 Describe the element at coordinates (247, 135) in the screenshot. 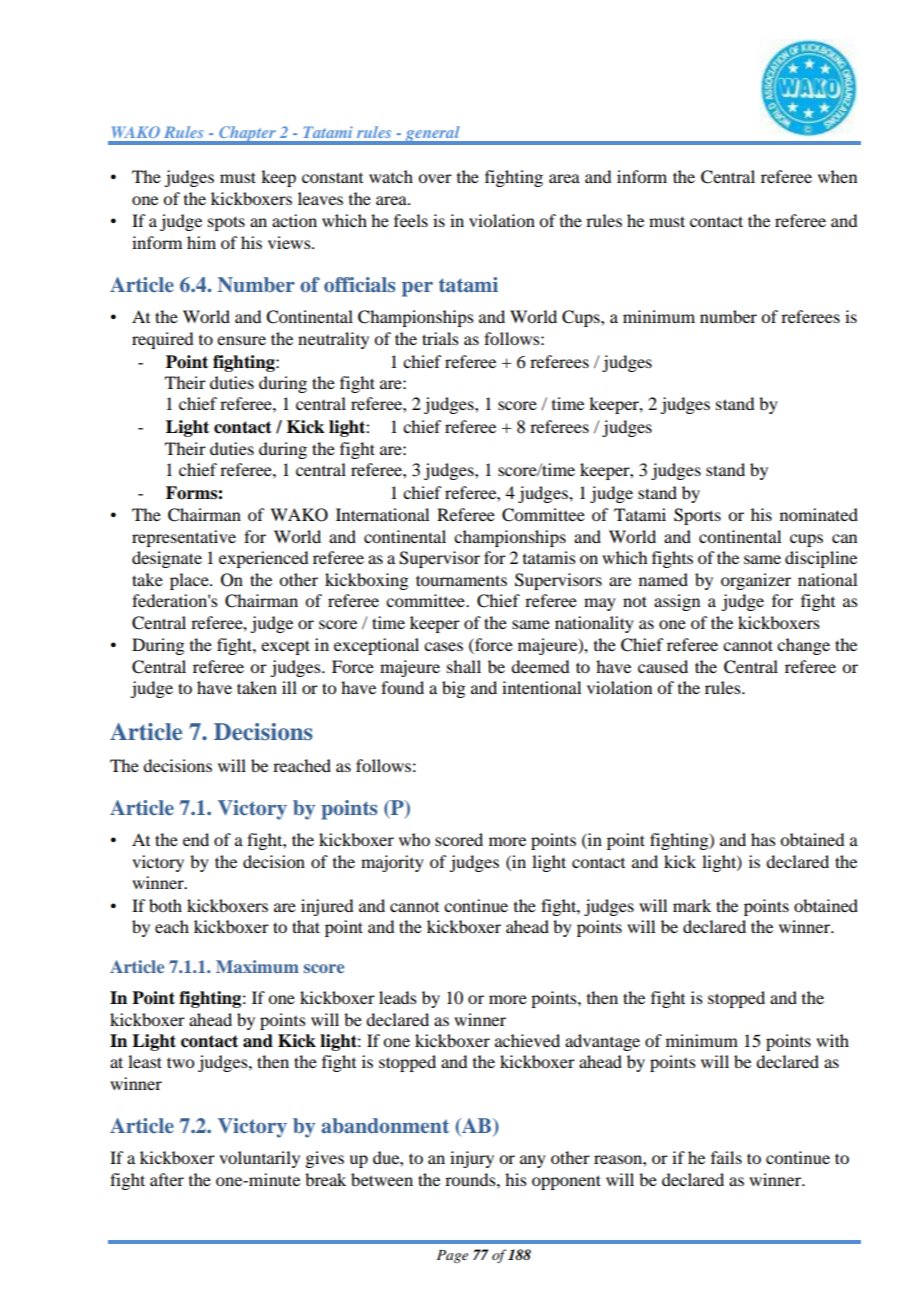

I see `Chapter` at that location.
